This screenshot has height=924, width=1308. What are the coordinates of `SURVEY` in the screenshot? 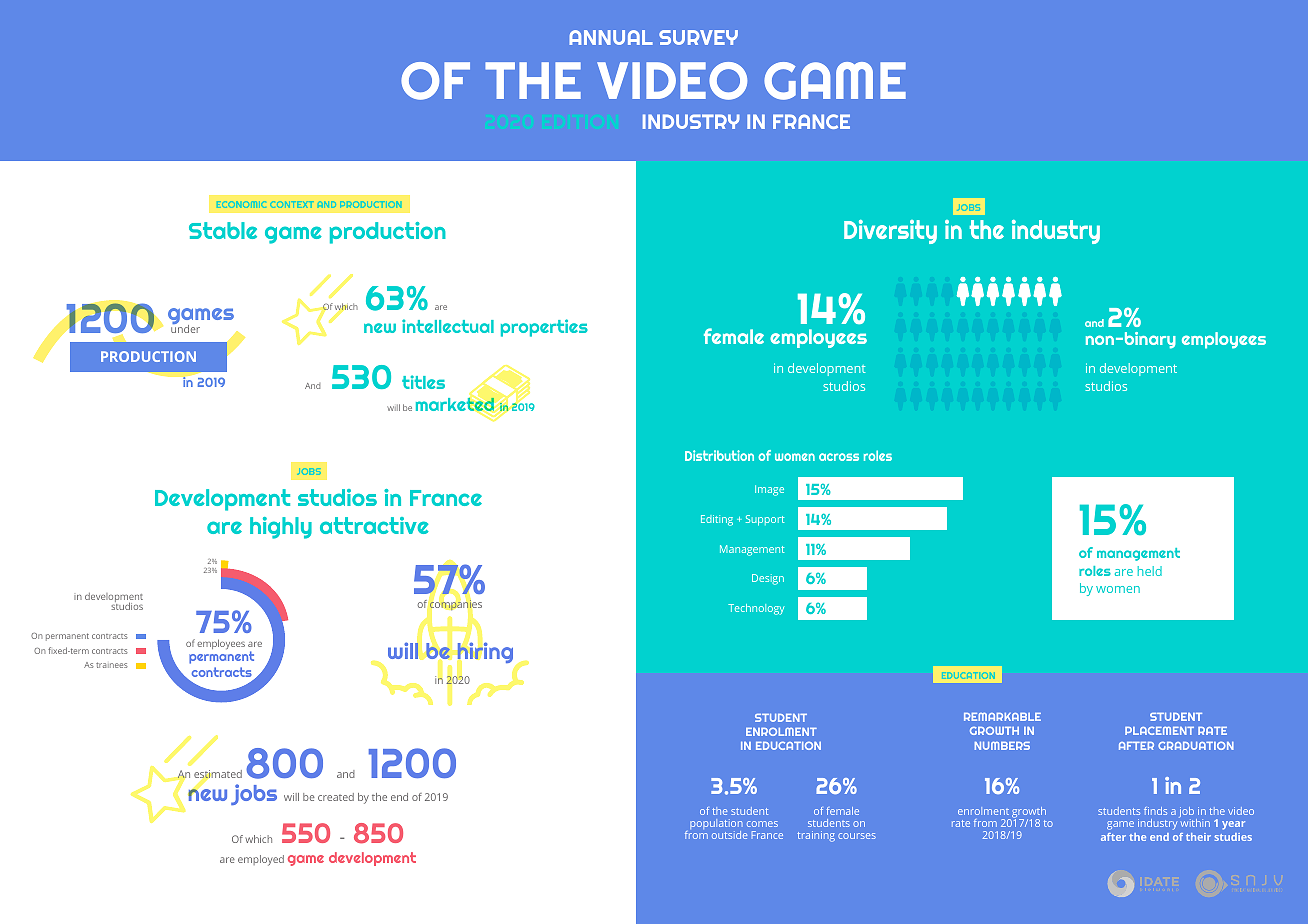 It's located at (698, 37).
